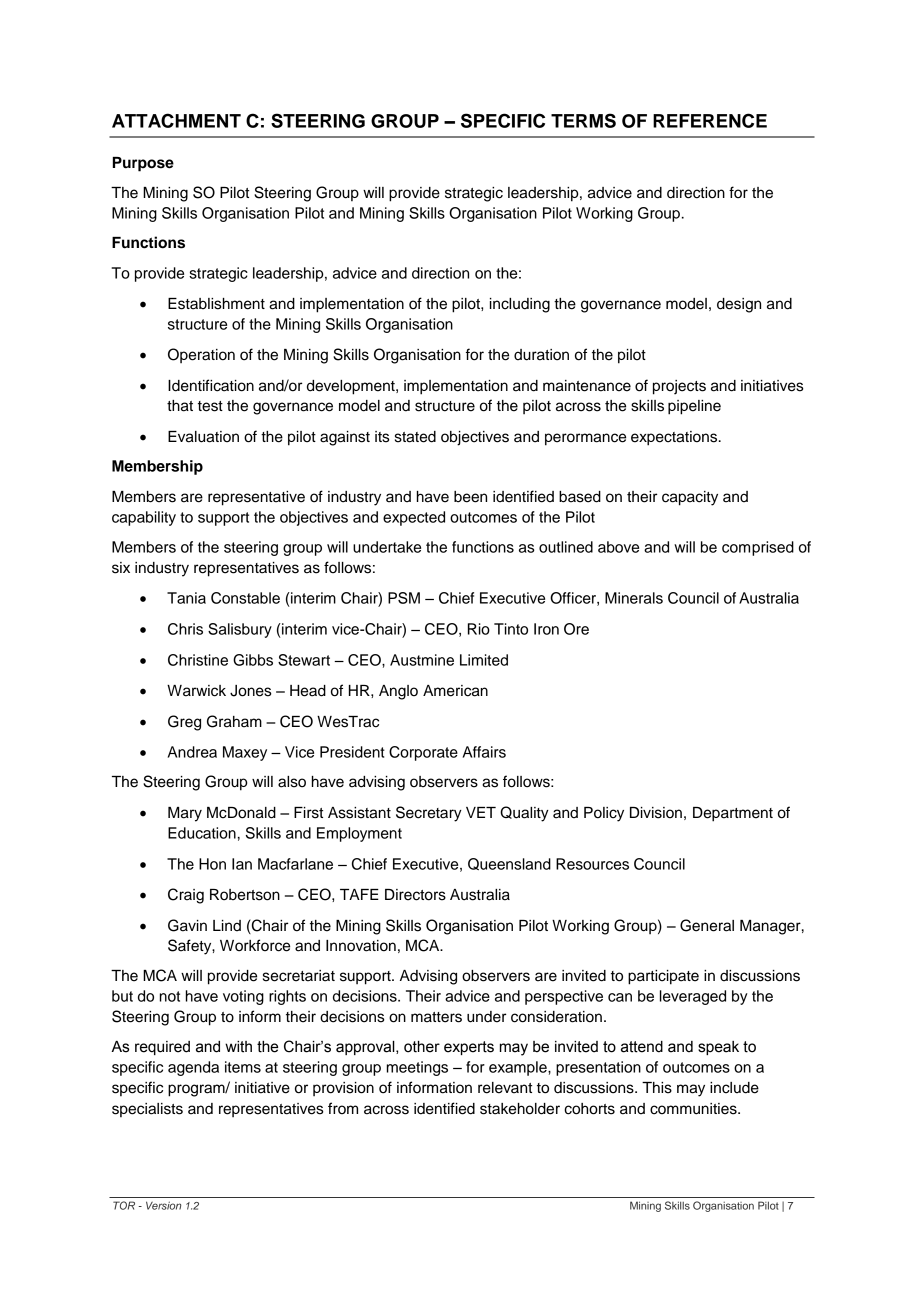  Describe the element at coordinates (186, 598) in the page. I see `Tania` at that location.
